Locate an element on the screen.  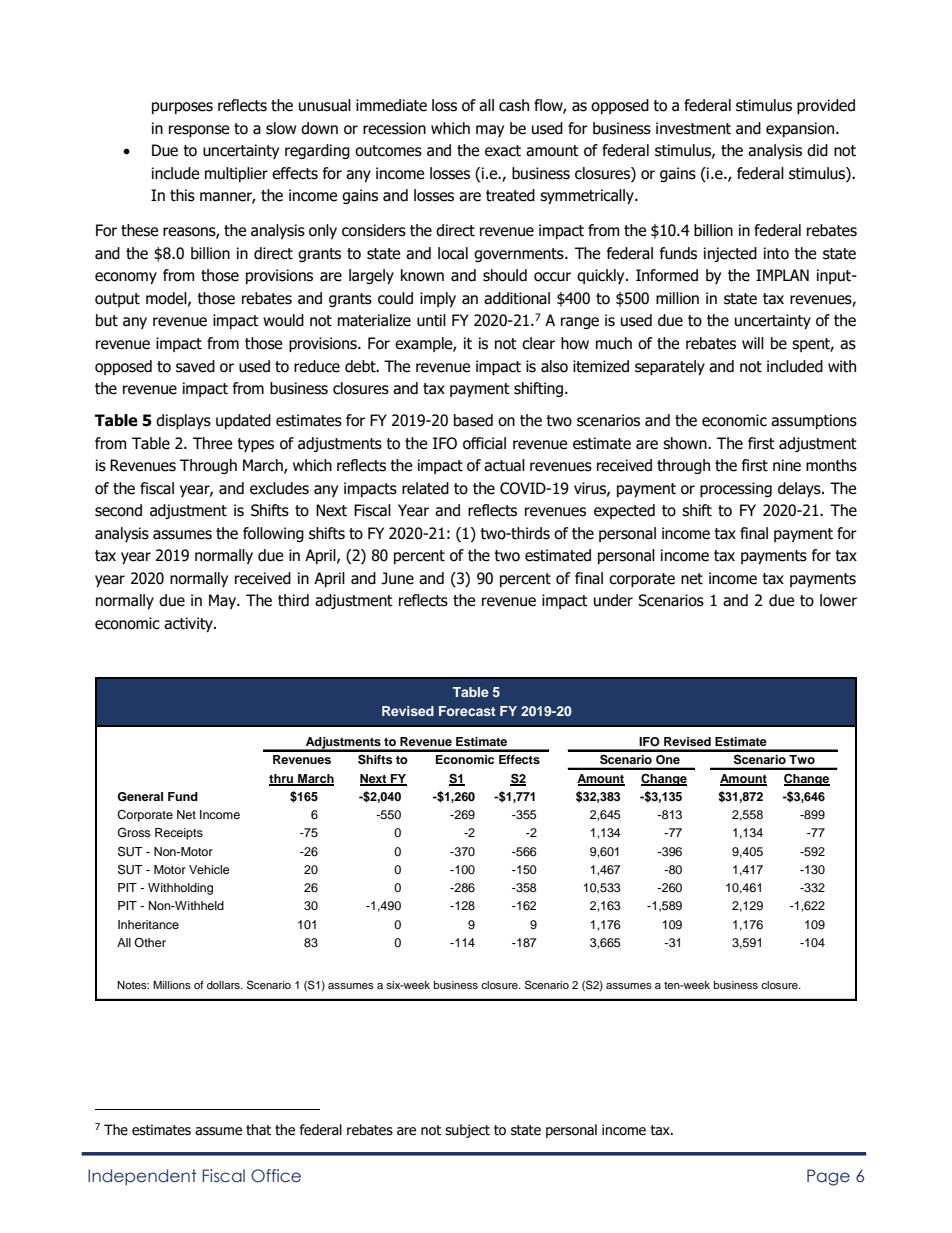
subject is located at coordinates (467, 1131).
